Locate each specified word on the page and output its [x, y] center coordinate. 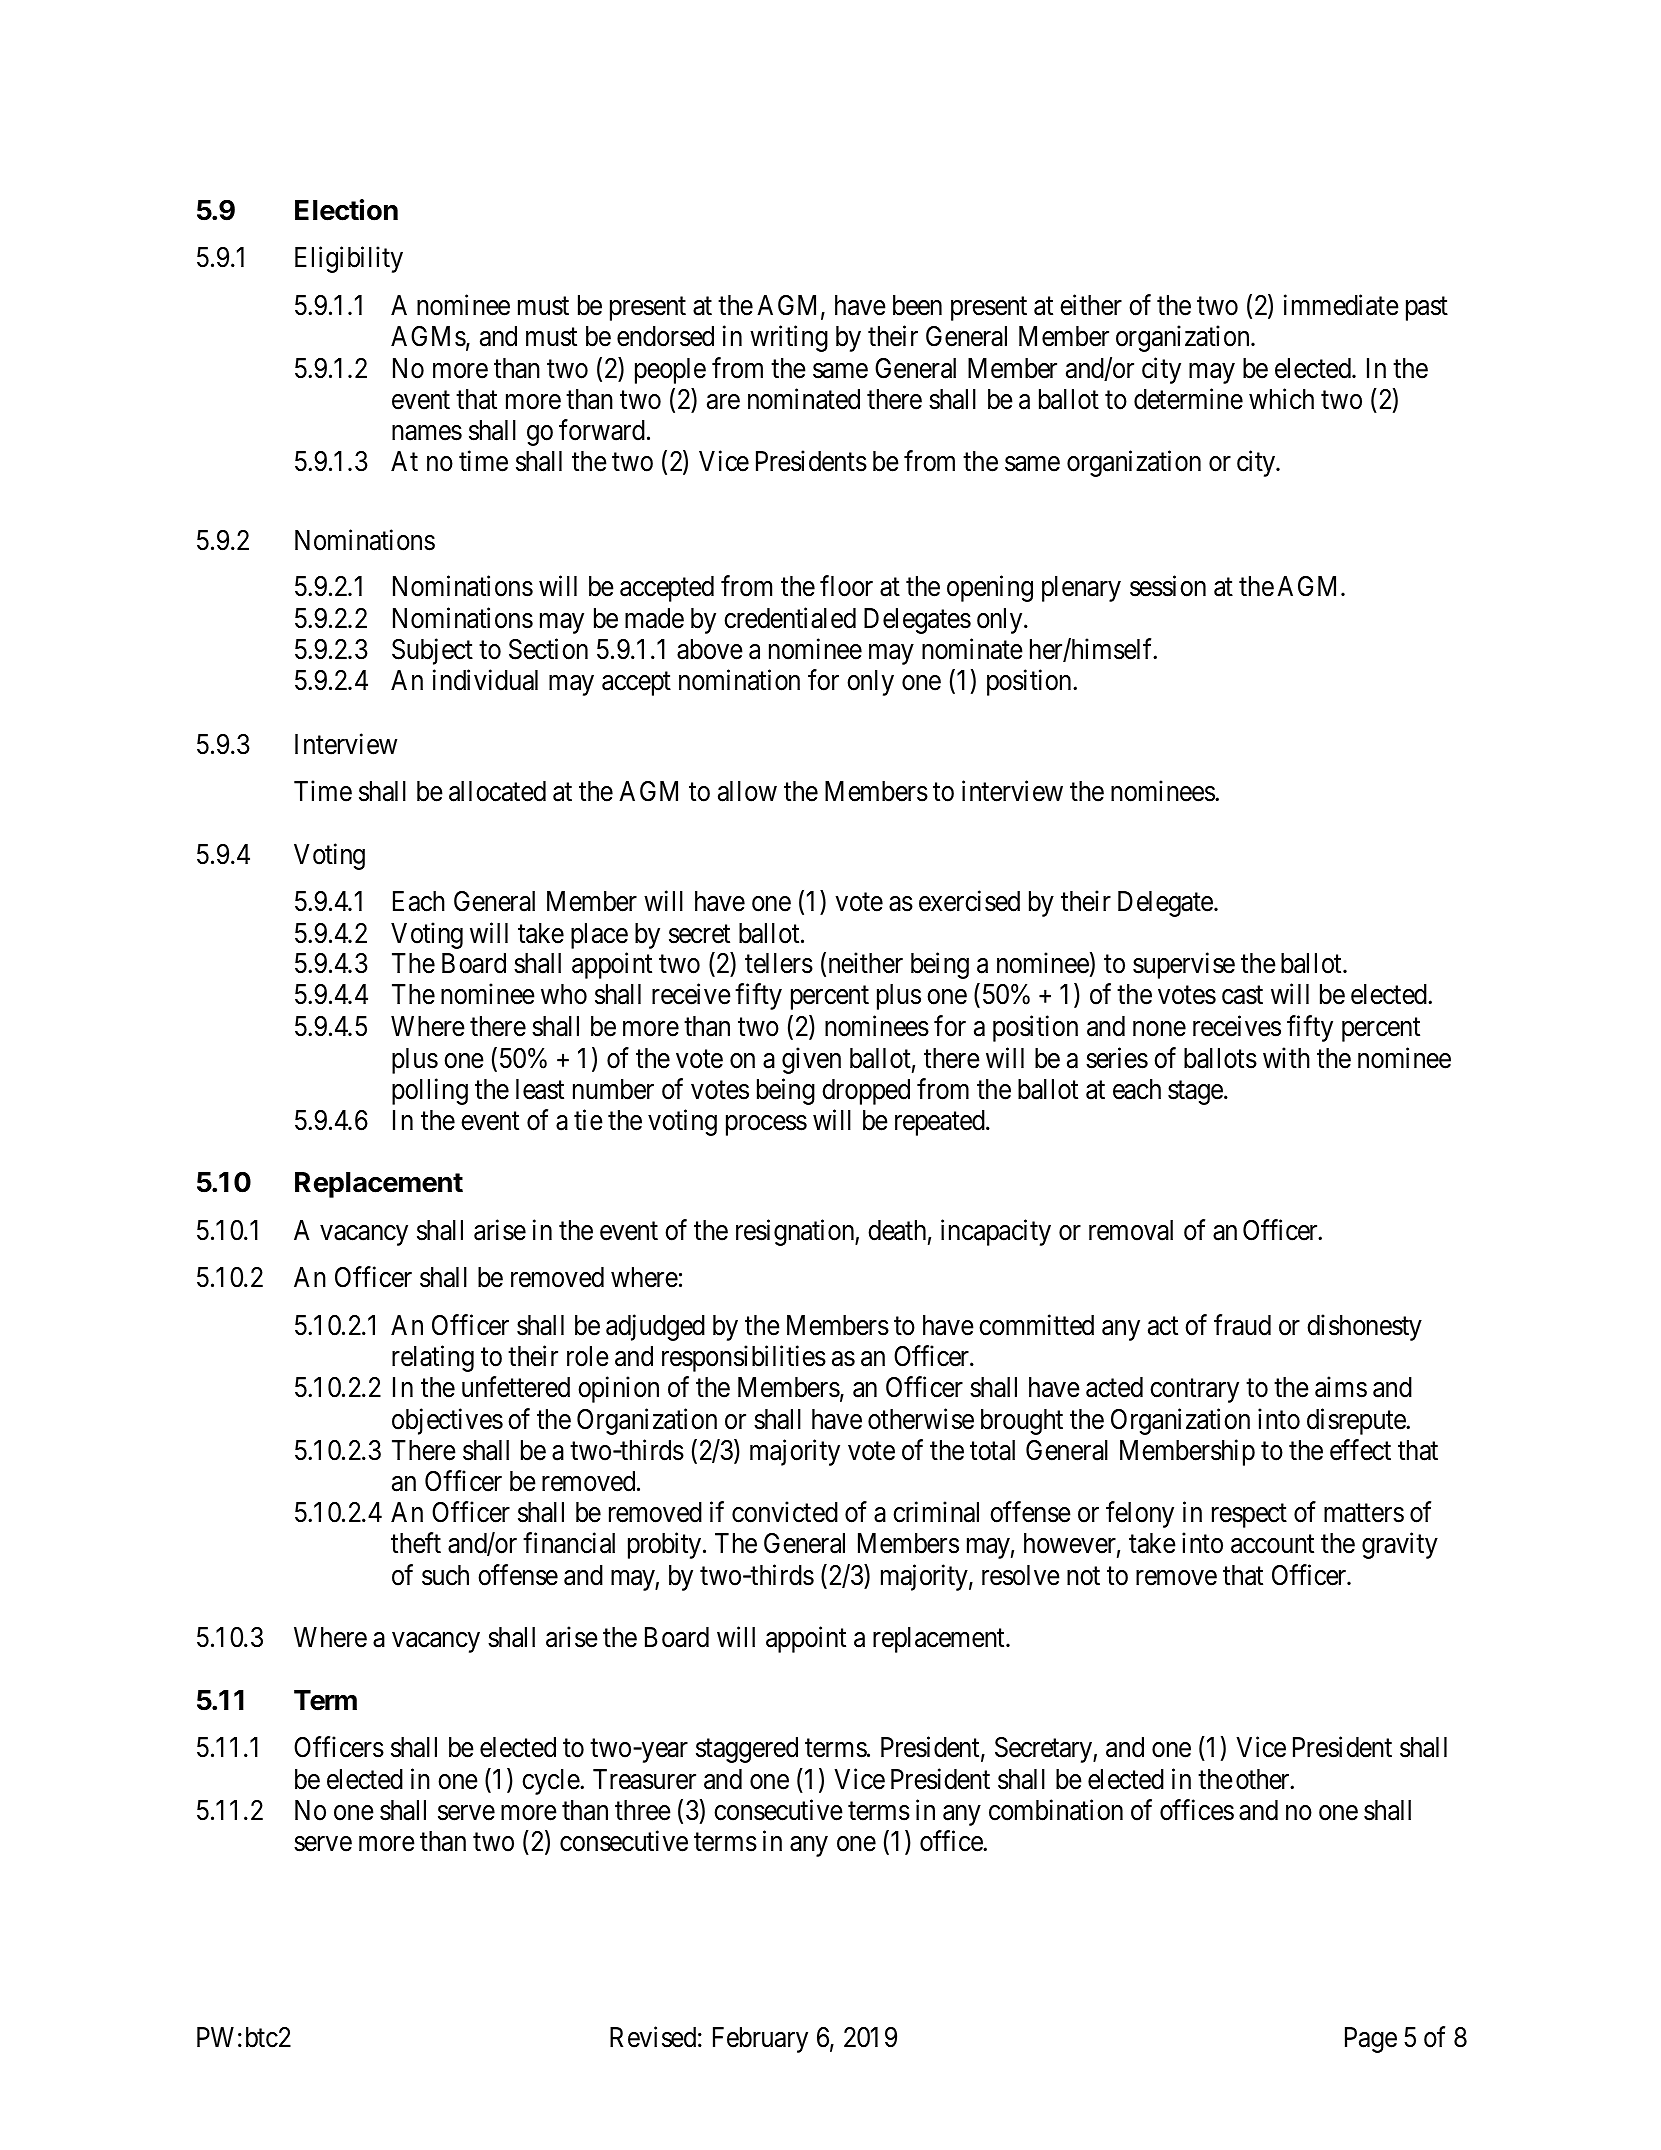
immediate [1341, 305]
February [760, 2040]
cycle [551, 1782]
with [1286, 1057]
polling [430, 1091]
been [917, 305]
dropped [866, 1092]
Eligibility [349, 260]
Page [1371, 2040]
